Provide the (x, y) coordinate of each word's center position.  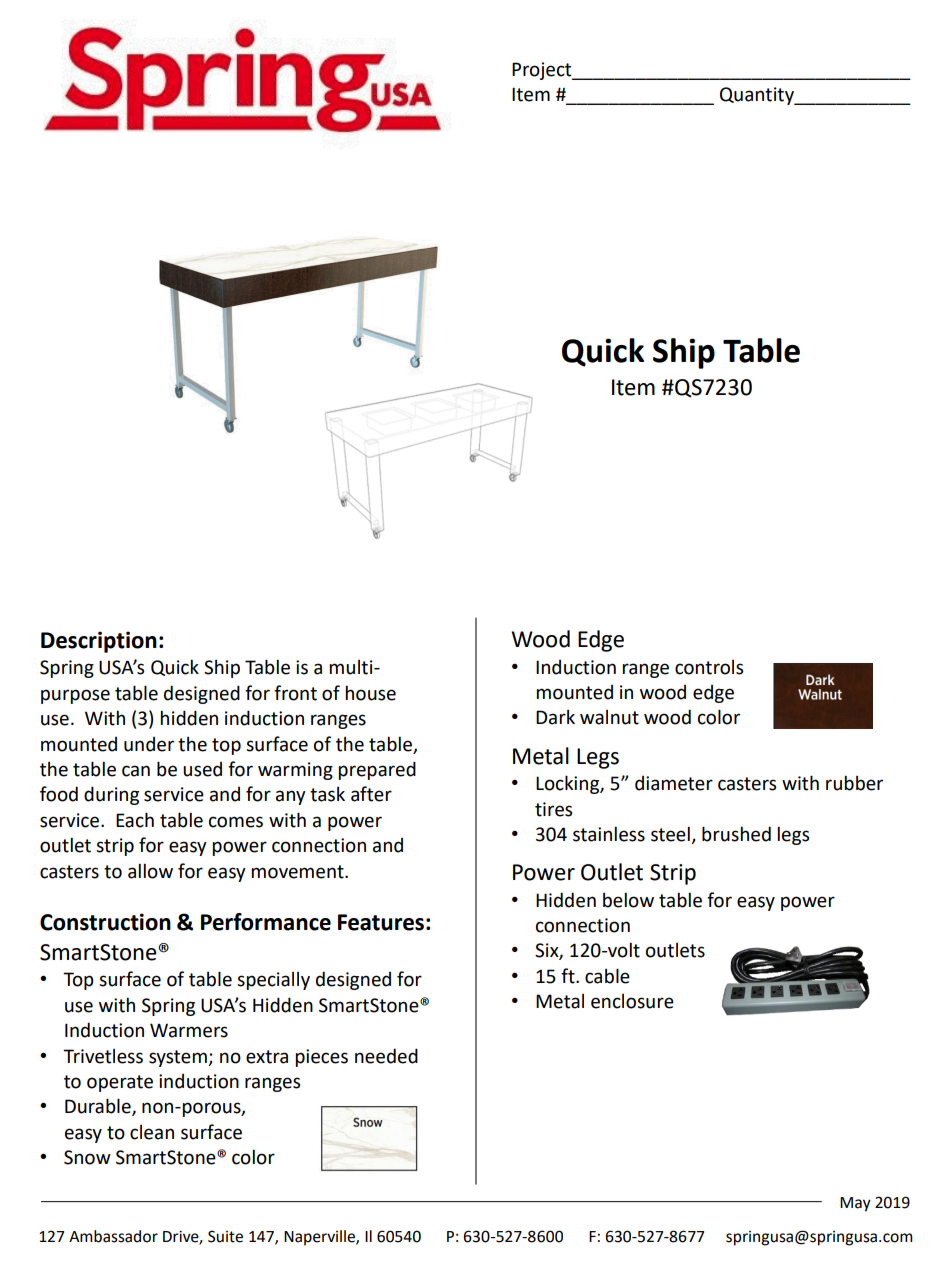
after (371, 794)
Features (381, 922)
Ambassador (113, 1236)
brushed (736, 834)
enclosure (632, 1001)
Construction (105, 922)
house (370, 693)
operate (120, 1083)
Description (99, 642)
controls (709, 667)
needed (386, 1056)
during (111, 795)
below (628, 900)
